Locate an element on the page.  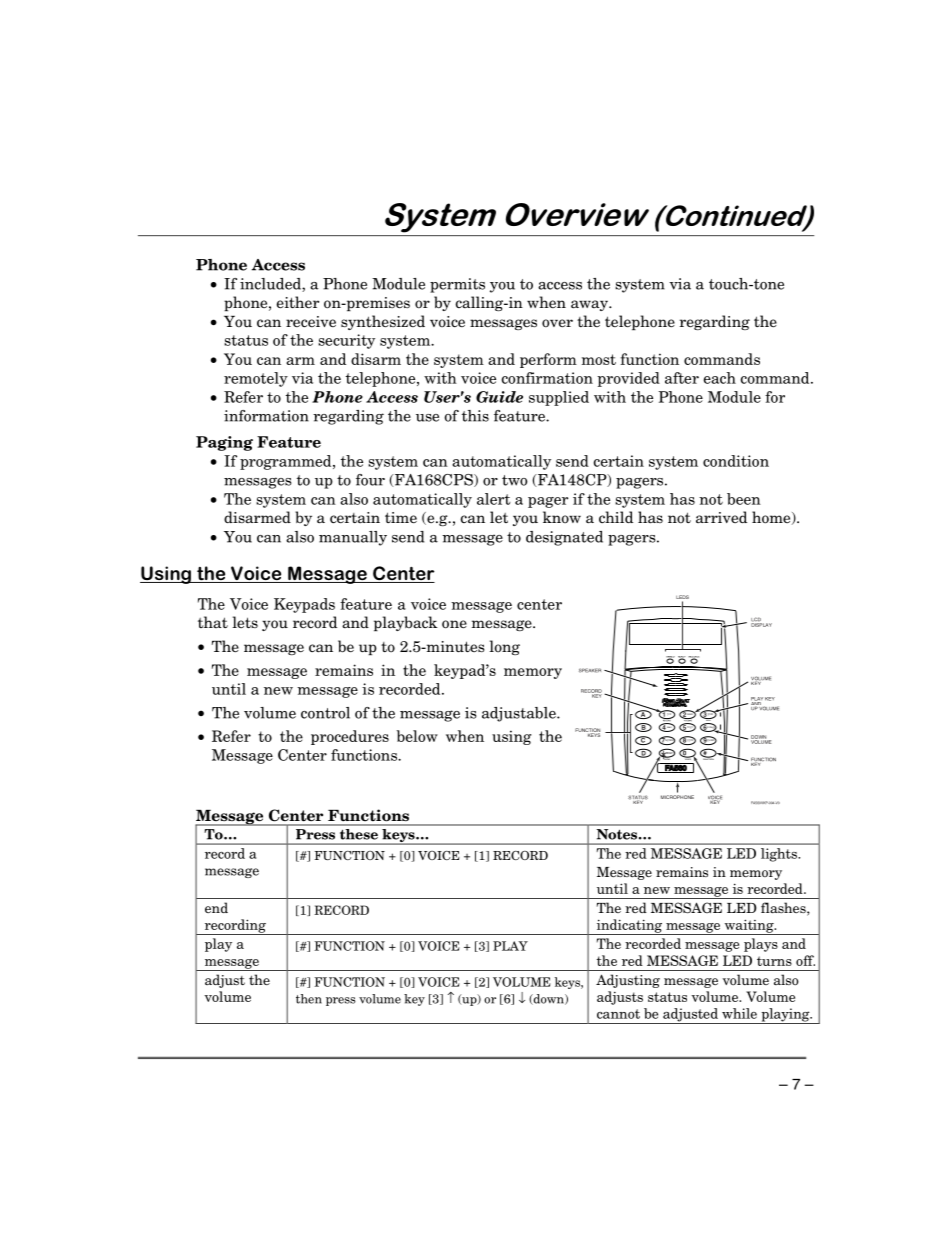
cannot is located at coordinates (618, 1014).
